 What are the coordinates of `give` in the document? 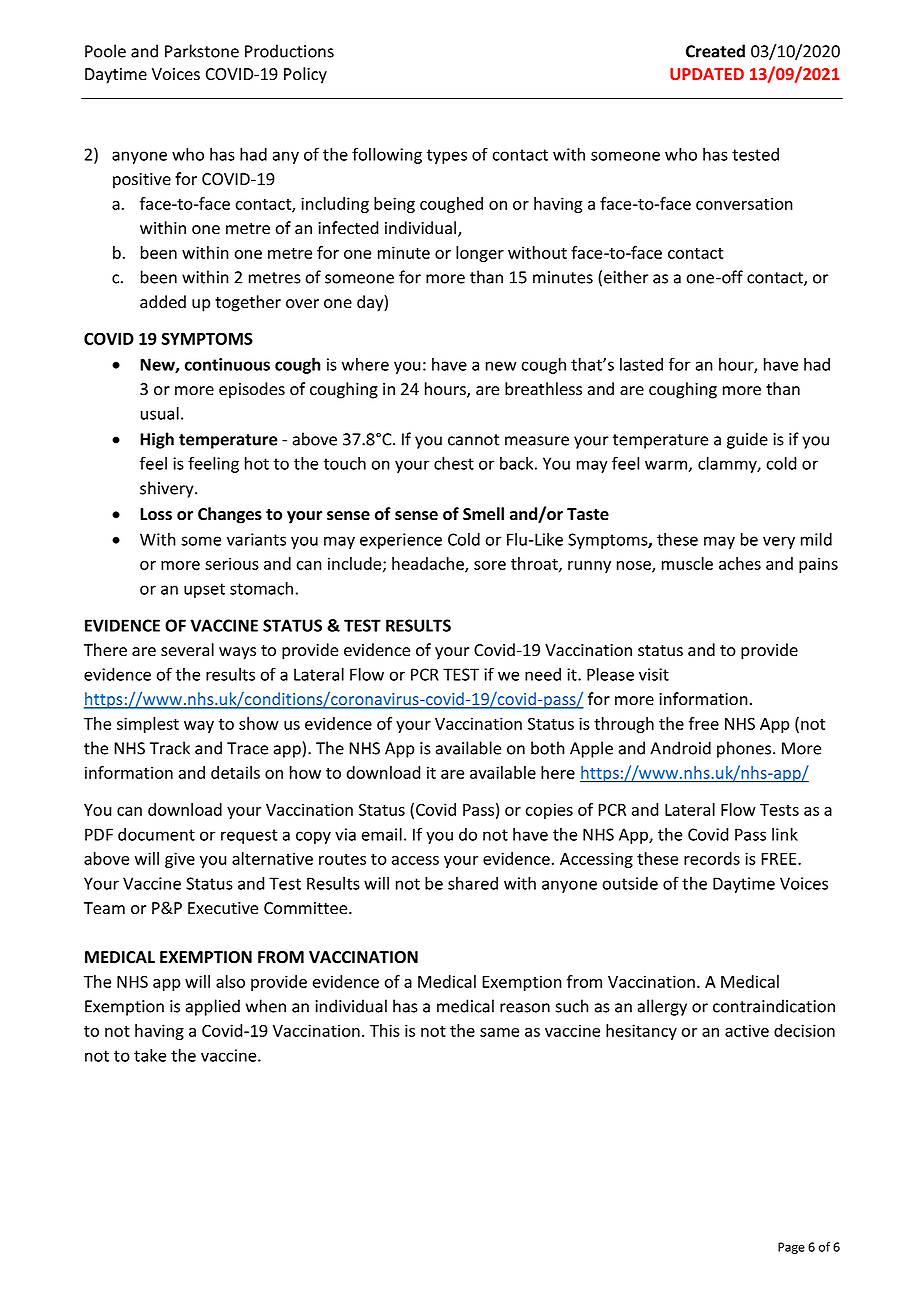 It's located at (180, 860).
